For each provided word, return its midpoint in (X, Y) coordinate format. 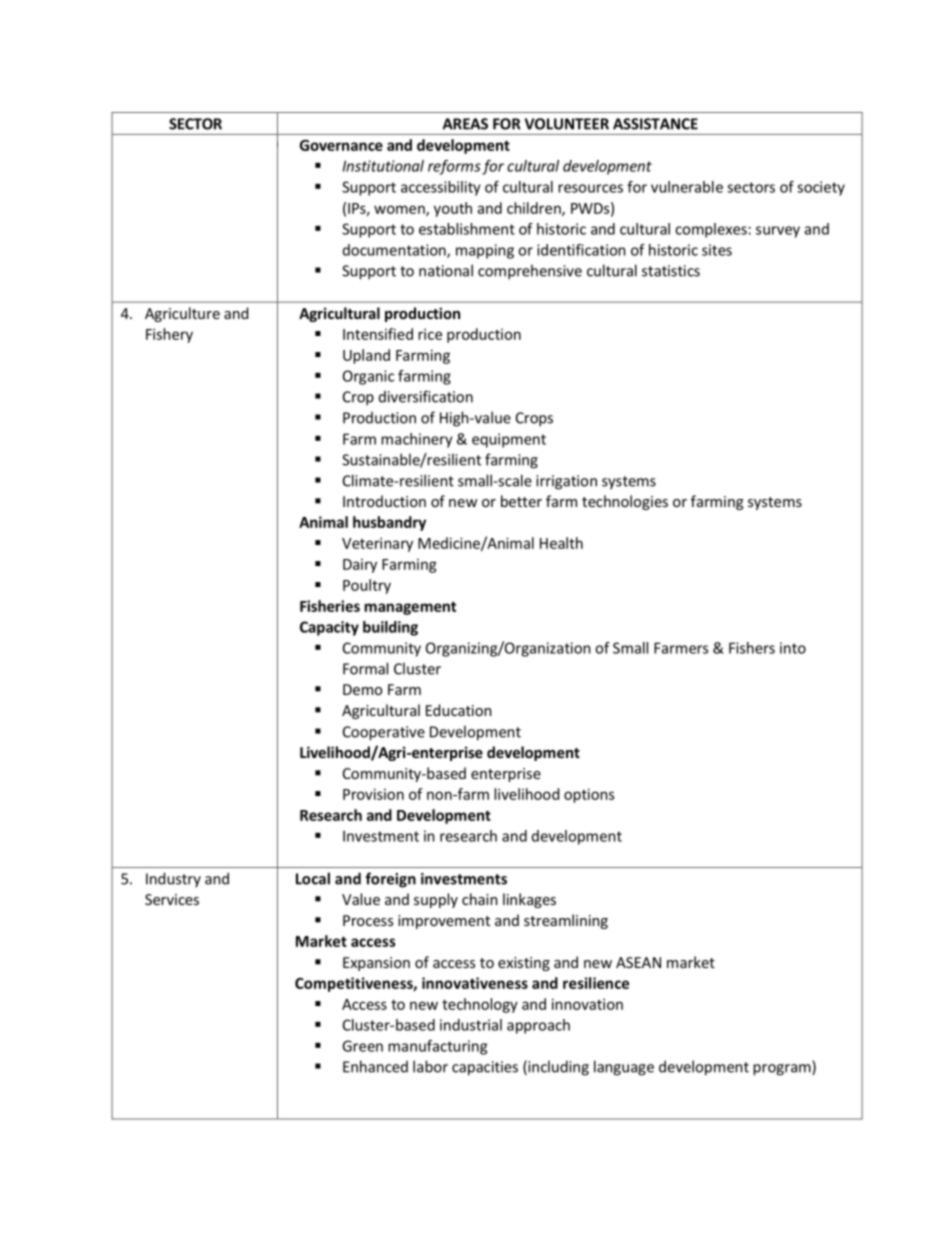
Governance (341, 145)
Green (362, 1046)
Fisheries (330, 606)
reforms (454, 167)
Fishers (752, 648)
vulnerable (687, 187)
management (410, 608)
